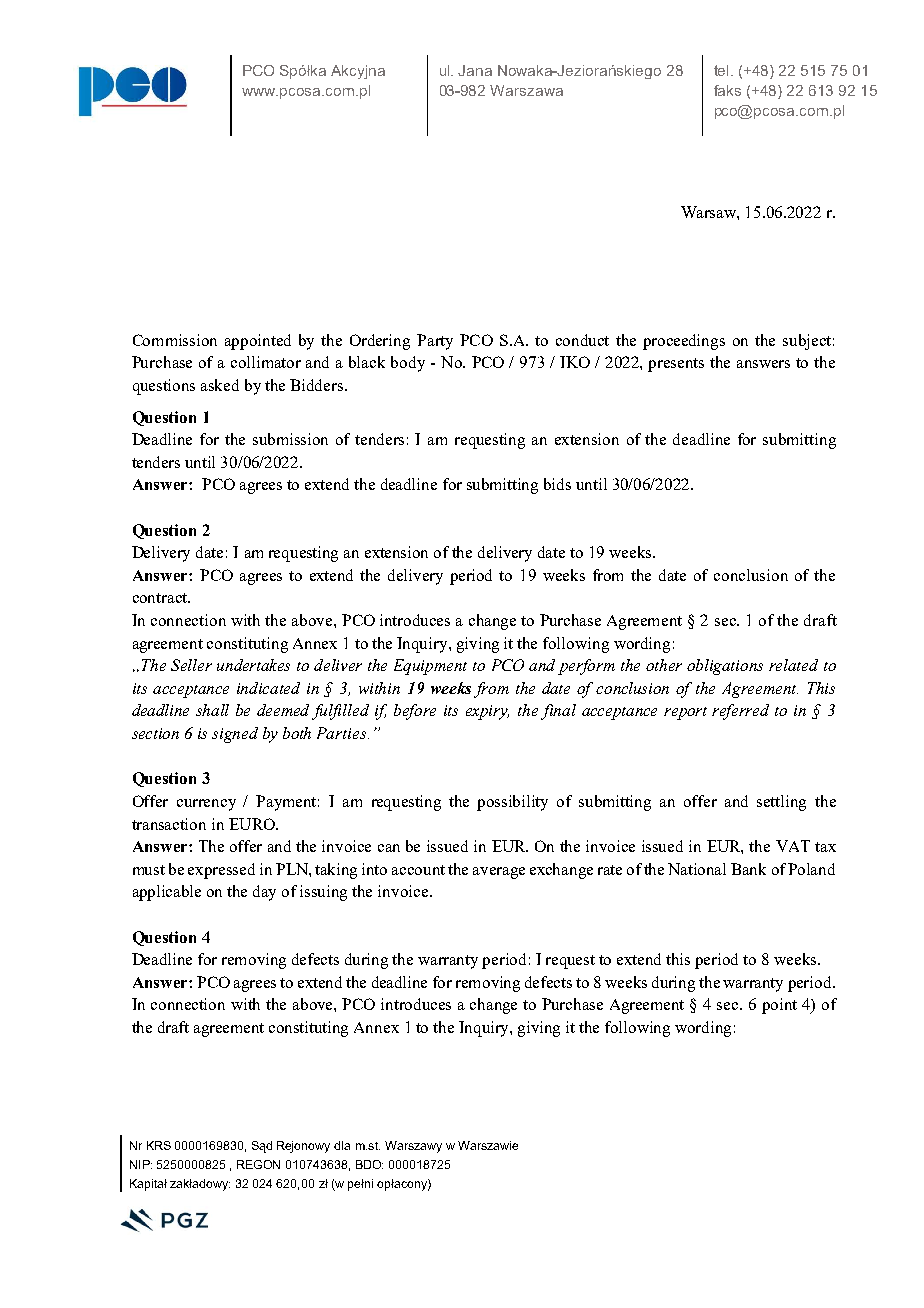 The width and height of the screenshot is (924, 1308). I want to click on BDO, so click(369, 1164).
